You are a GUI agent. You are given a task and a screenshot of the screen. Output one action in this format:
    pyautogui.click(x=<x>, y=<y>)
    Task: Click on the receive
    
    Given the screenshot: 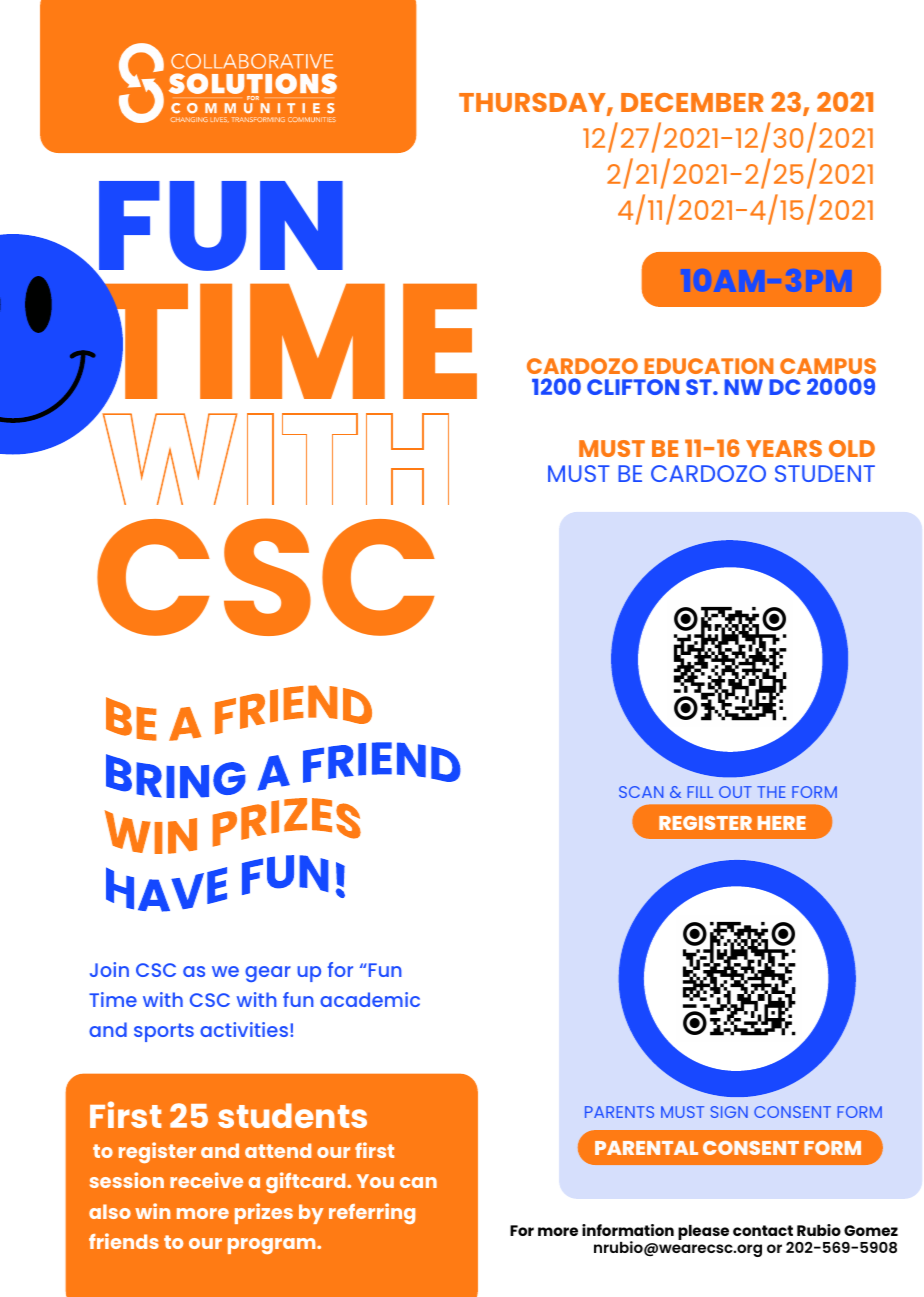 What is the action you would take?
    pyautogui.click(x=206, y=1180)
